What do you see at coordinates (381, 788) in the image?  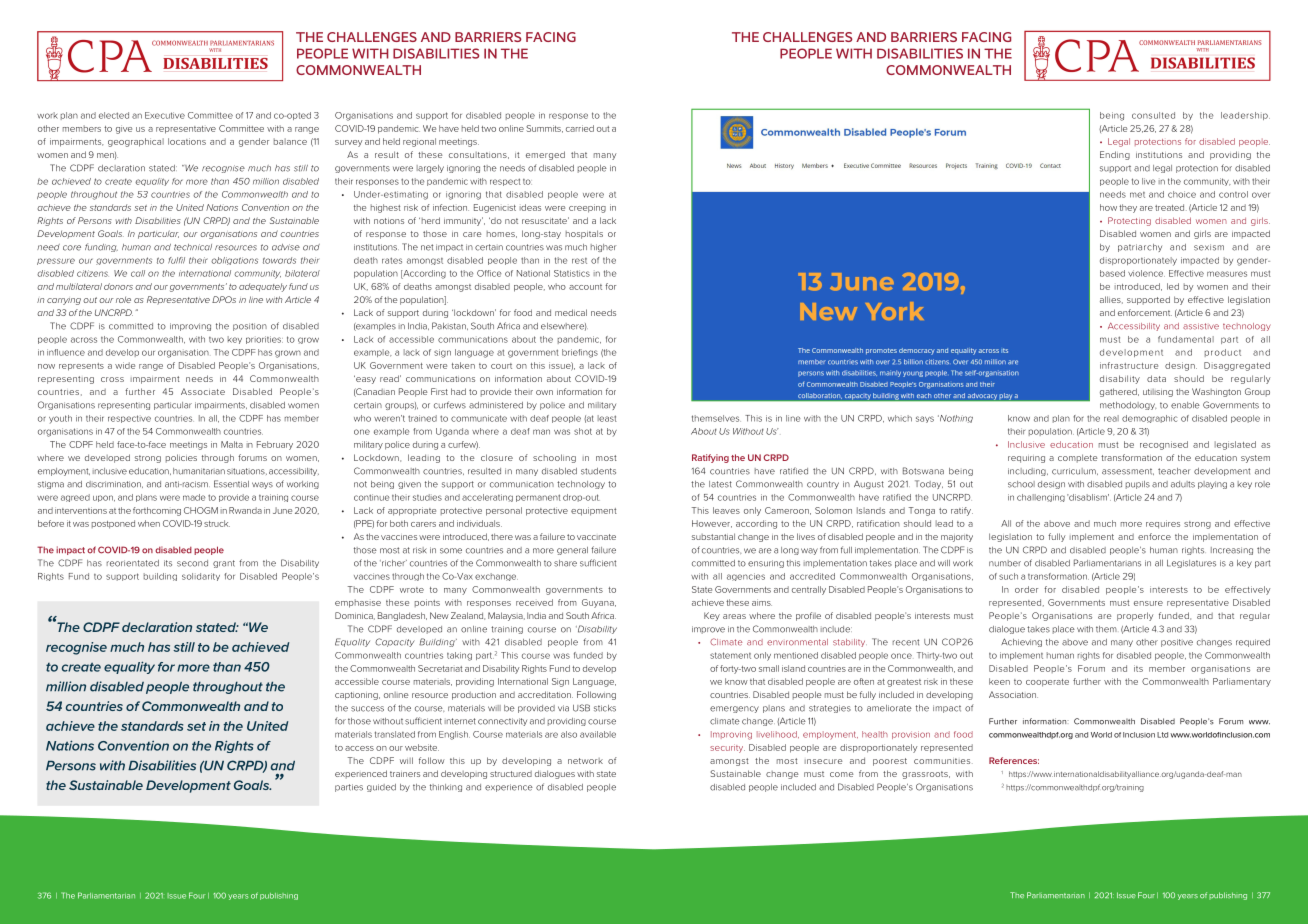 I see `guided` at bounding box center [381, 788].
